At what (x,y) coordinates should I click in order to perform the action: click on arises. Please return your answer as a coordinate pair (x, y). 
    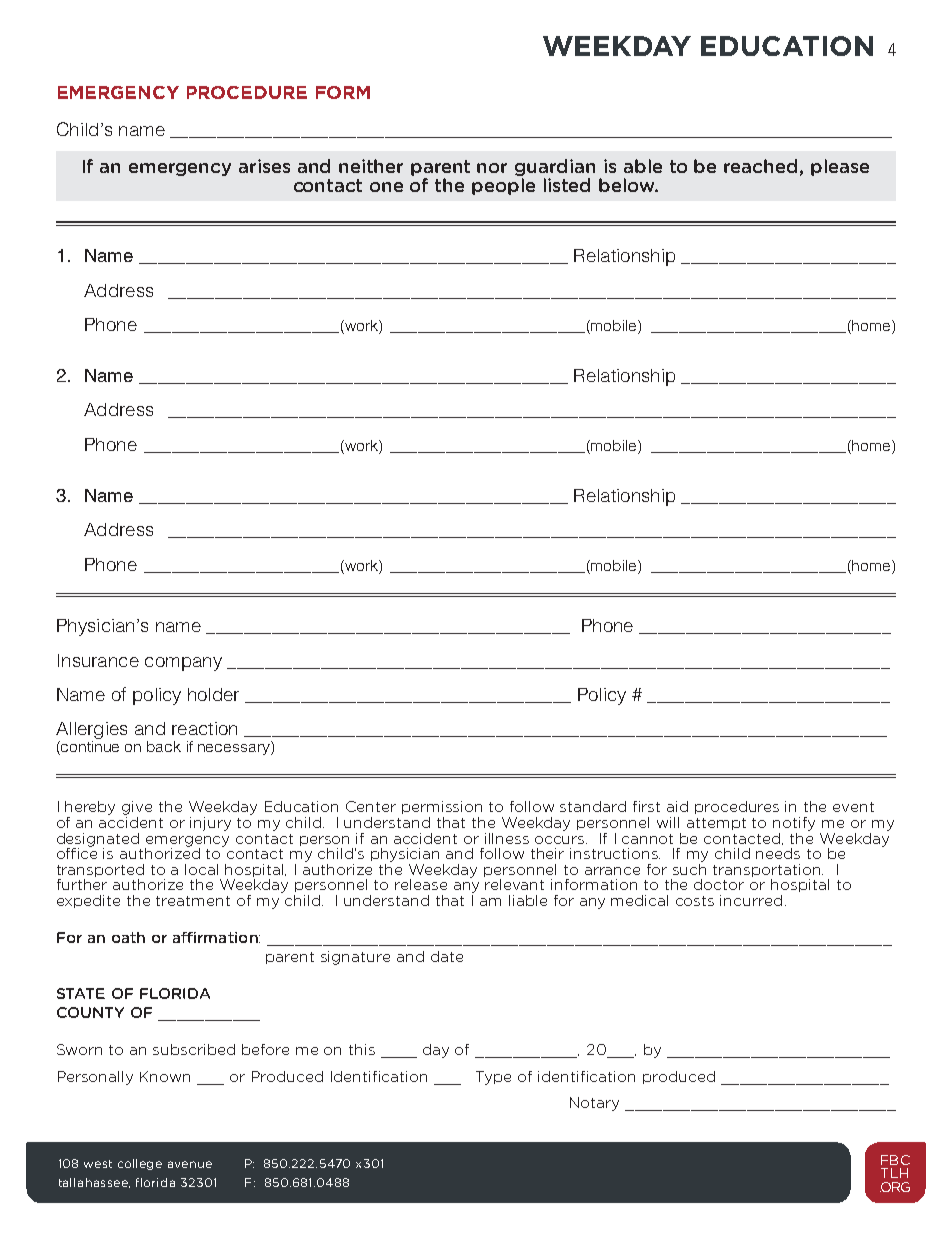
    Looking at the image, I should click on (264, 166).
